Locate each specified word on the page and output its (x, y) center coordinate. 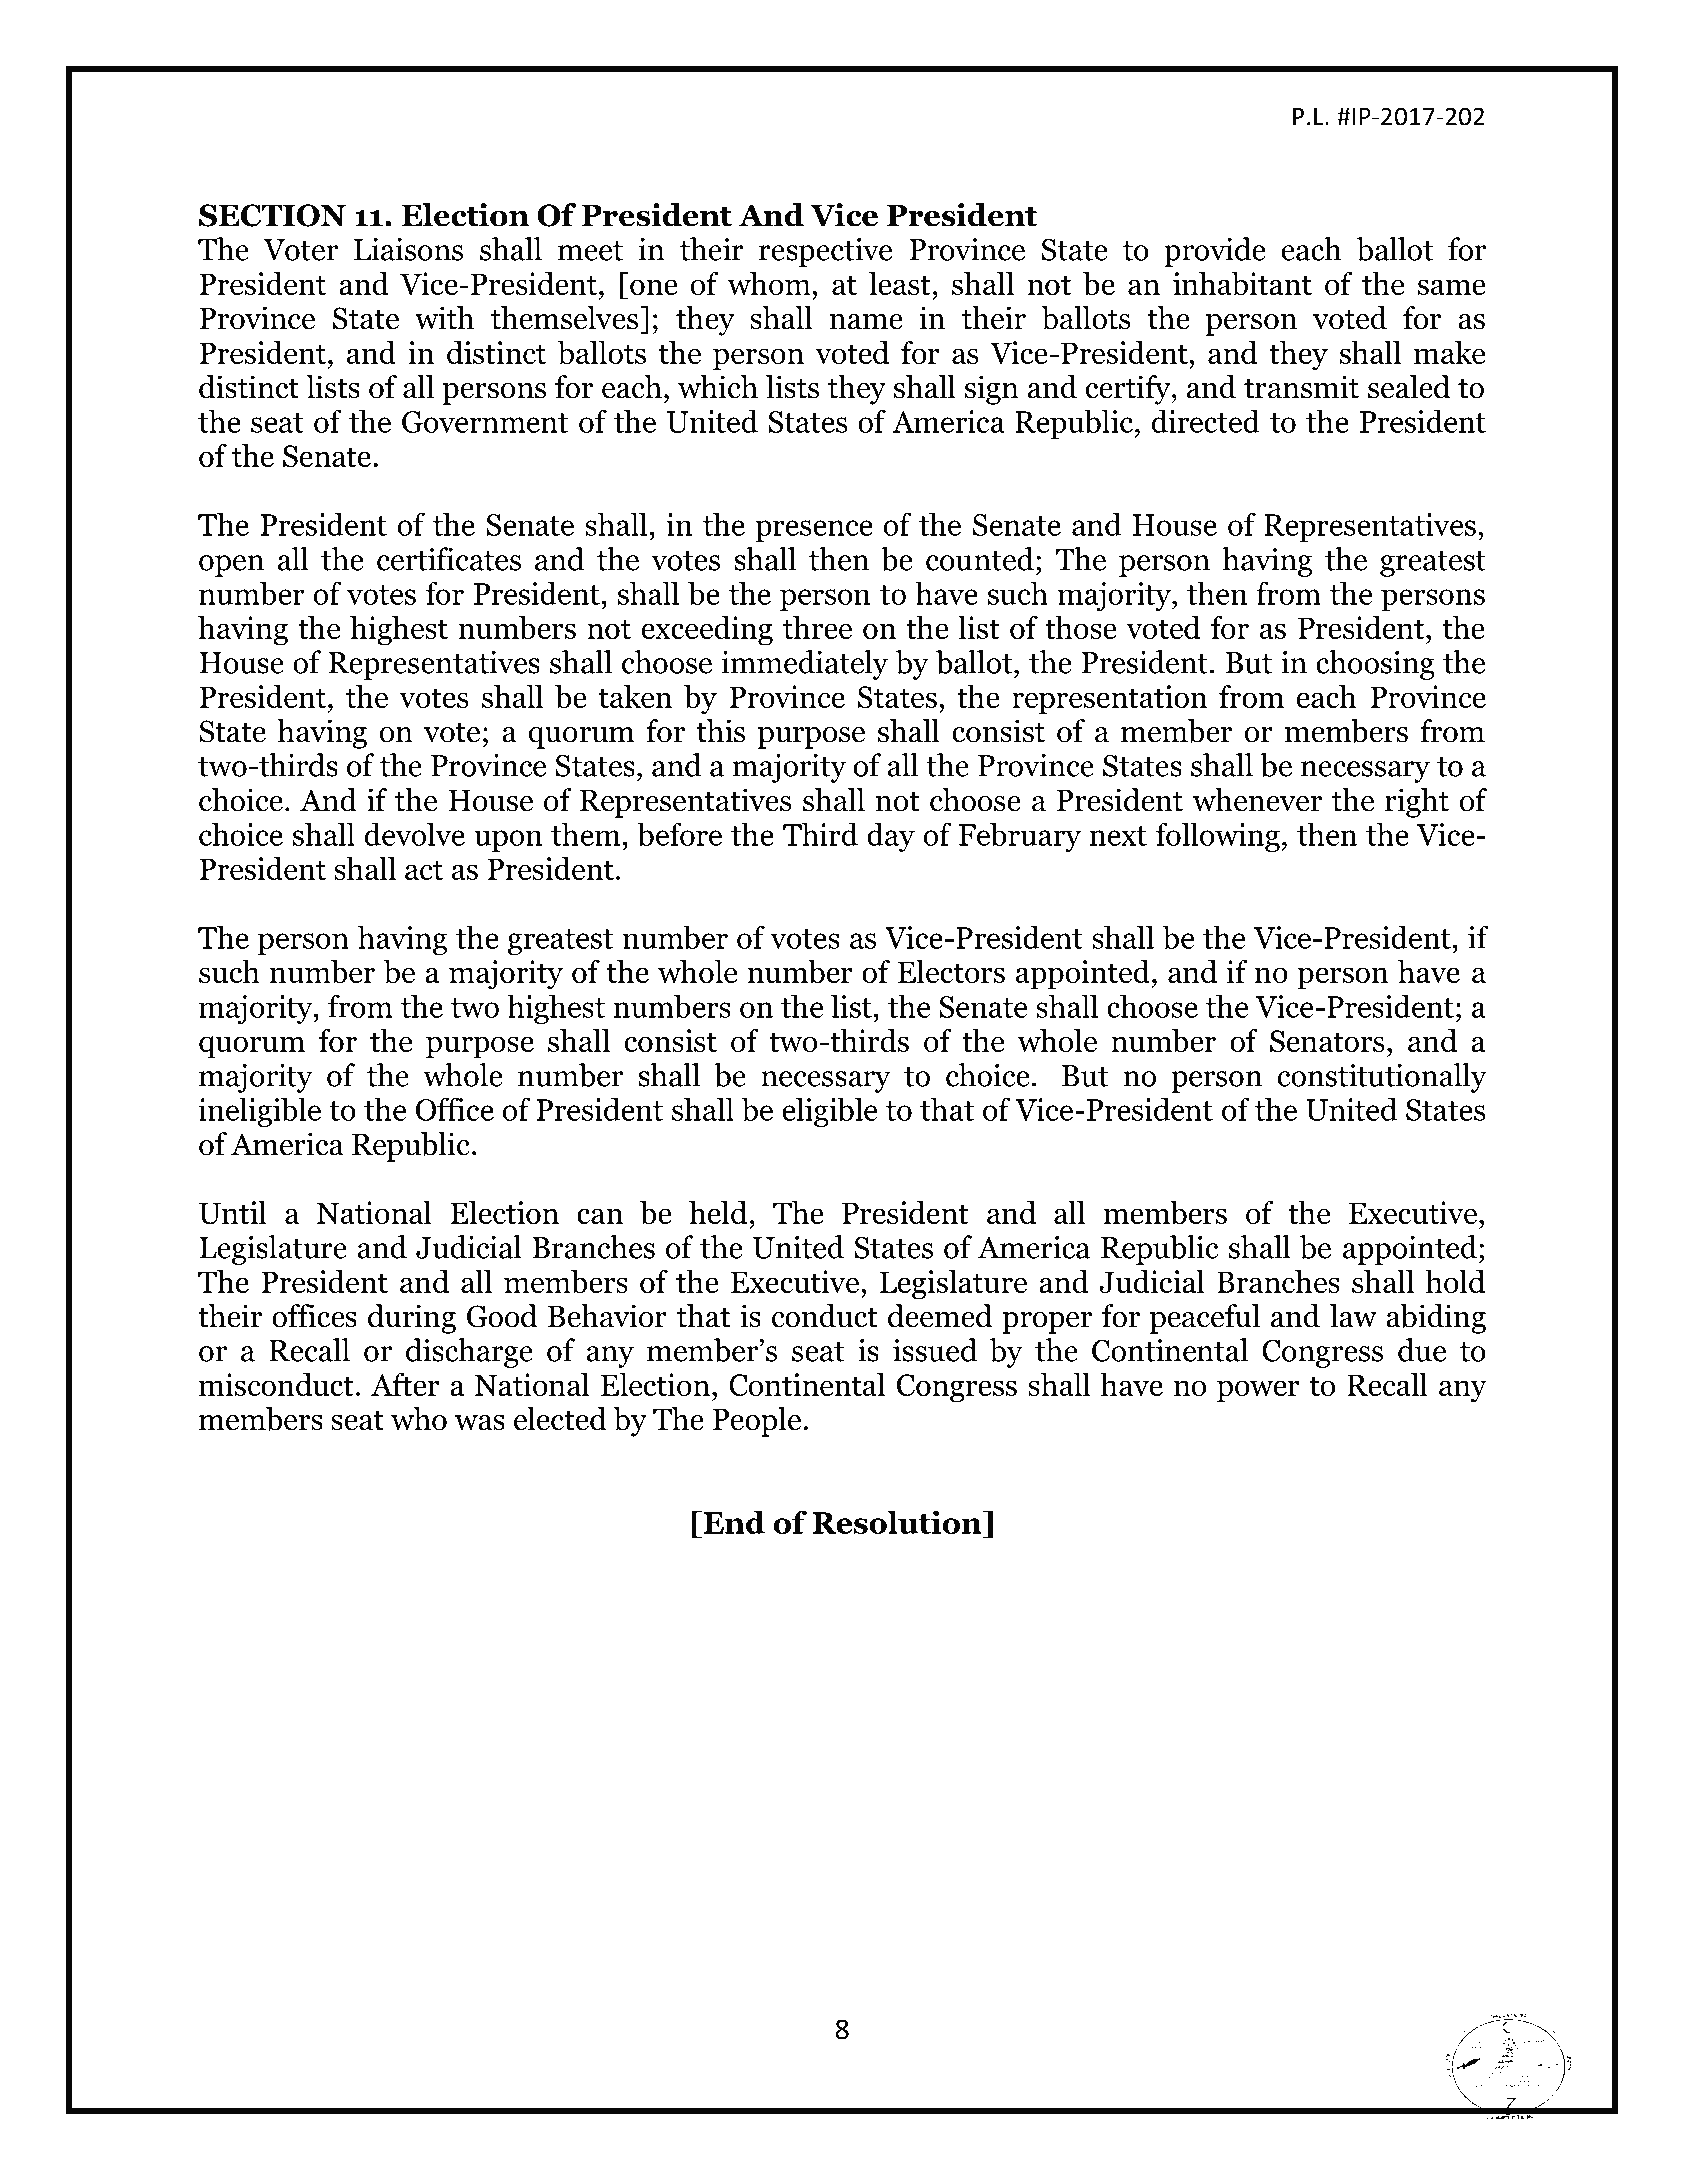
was (480, 1423)
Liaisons (408, 249)
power (1258, 1391)
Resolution (898, 1522)
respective (825, 252)
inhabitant (1242, 284)
